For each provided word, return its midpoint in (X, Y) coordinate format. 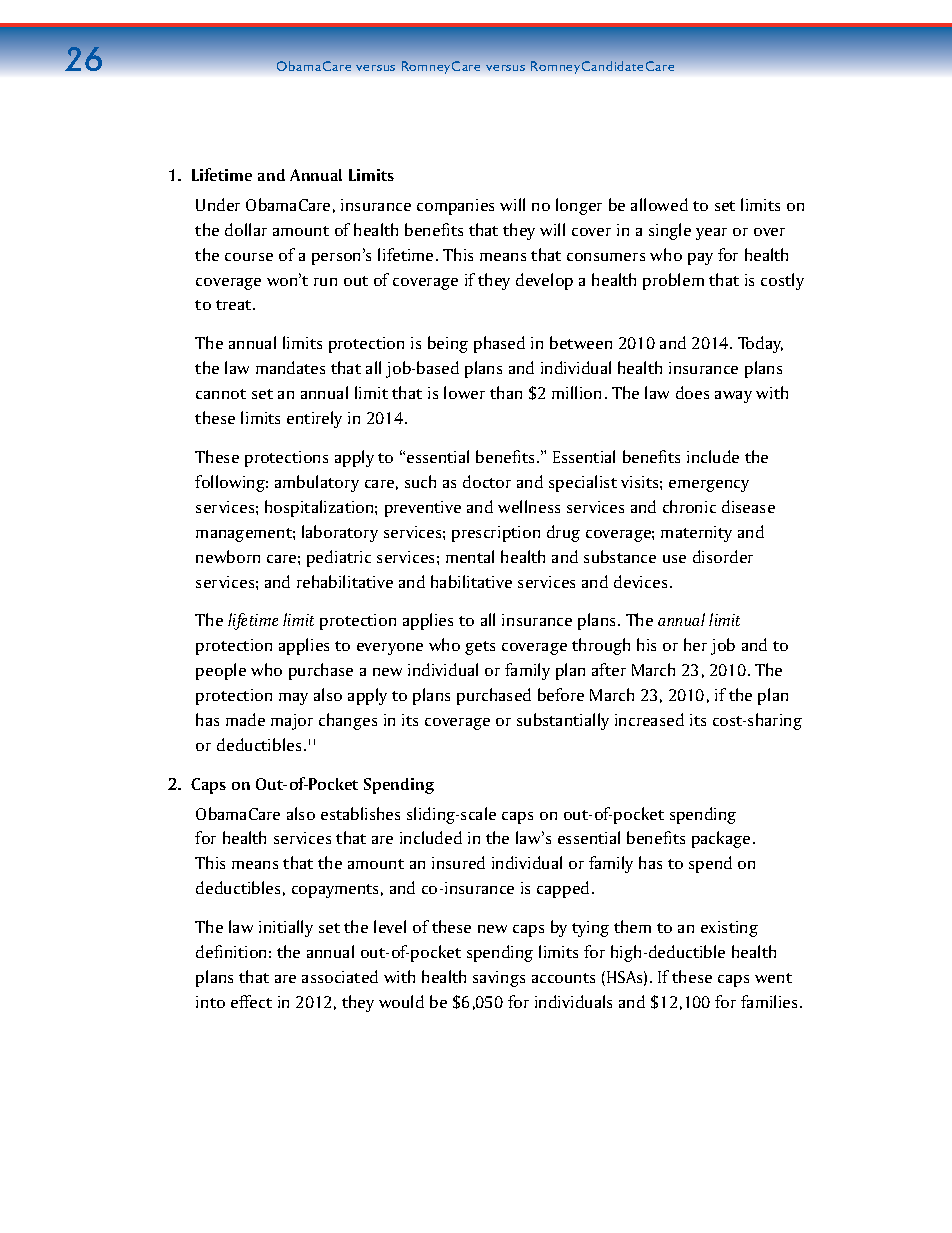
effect (251, 1001)
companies (455, 207)
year (711, 234)
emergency (709, 486)
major (292, 722)
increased (649, 719)
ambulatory (317, 483)
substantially (563, 721)
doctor (487, 481)
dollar (246, 229)
